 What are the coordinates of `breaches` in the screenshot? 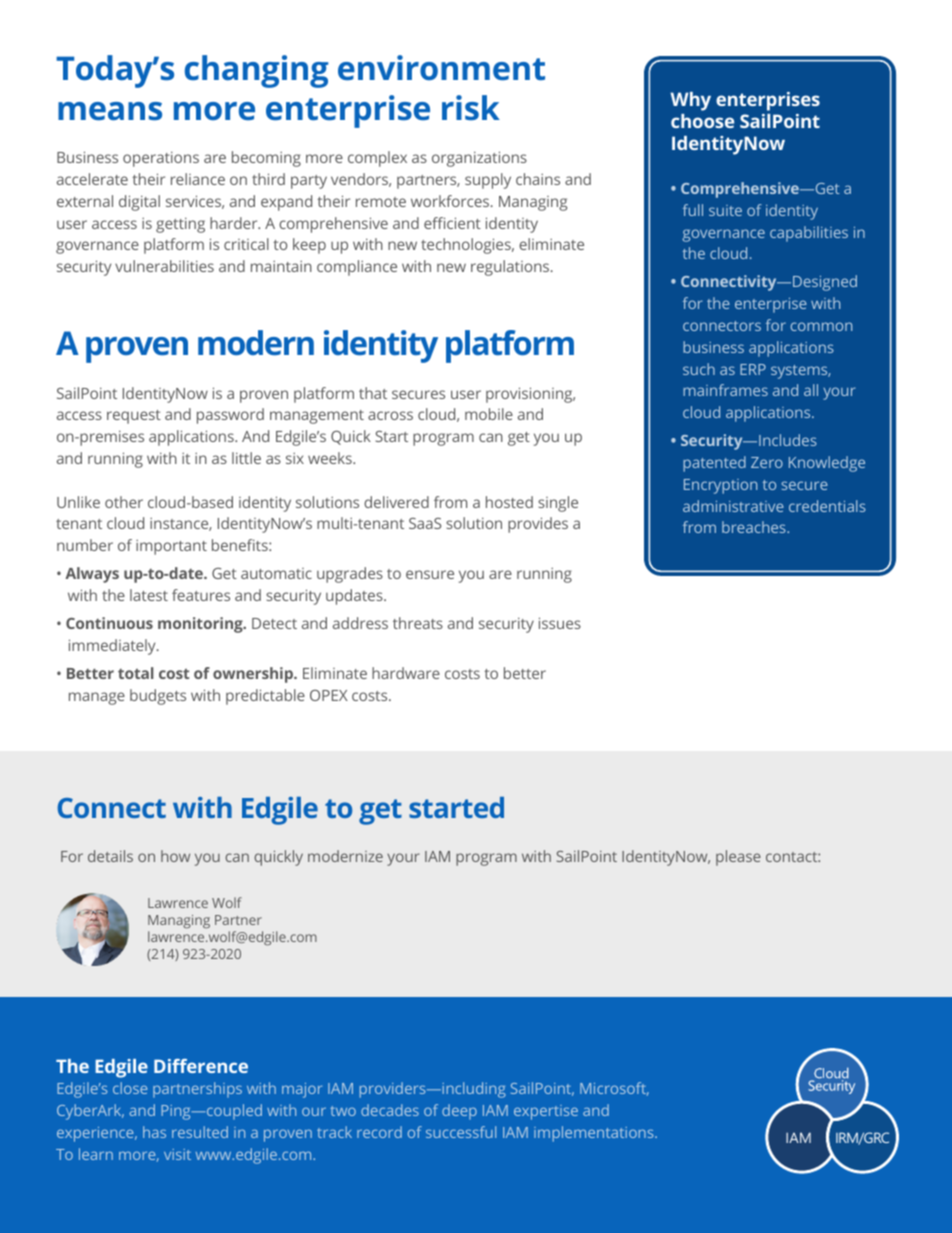 It's located at (755, 527).
